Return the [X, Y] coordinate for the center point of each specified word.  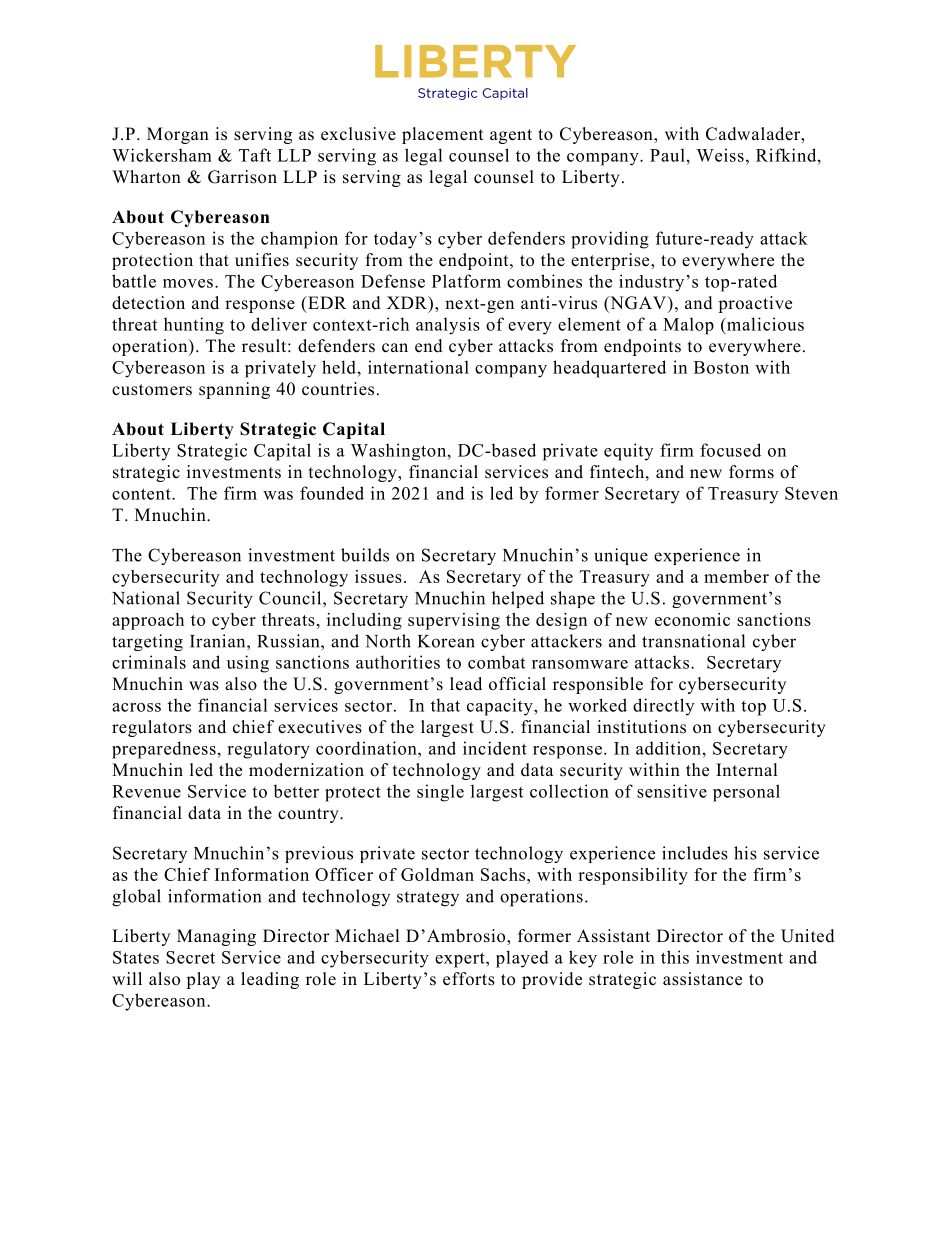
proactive [755, 304]
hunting [194, 326]
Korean [446, 641]
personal [746, 793]
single [440, 793]
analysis [448, 326]
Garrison [242, 177]
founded [332, 493]
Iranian [219, 641]
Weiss [720, 155]
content [142, 494]
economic [692, 619]
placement [442, 135]
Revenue [146, 791]
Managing [216, 937]
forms [751, 472]
